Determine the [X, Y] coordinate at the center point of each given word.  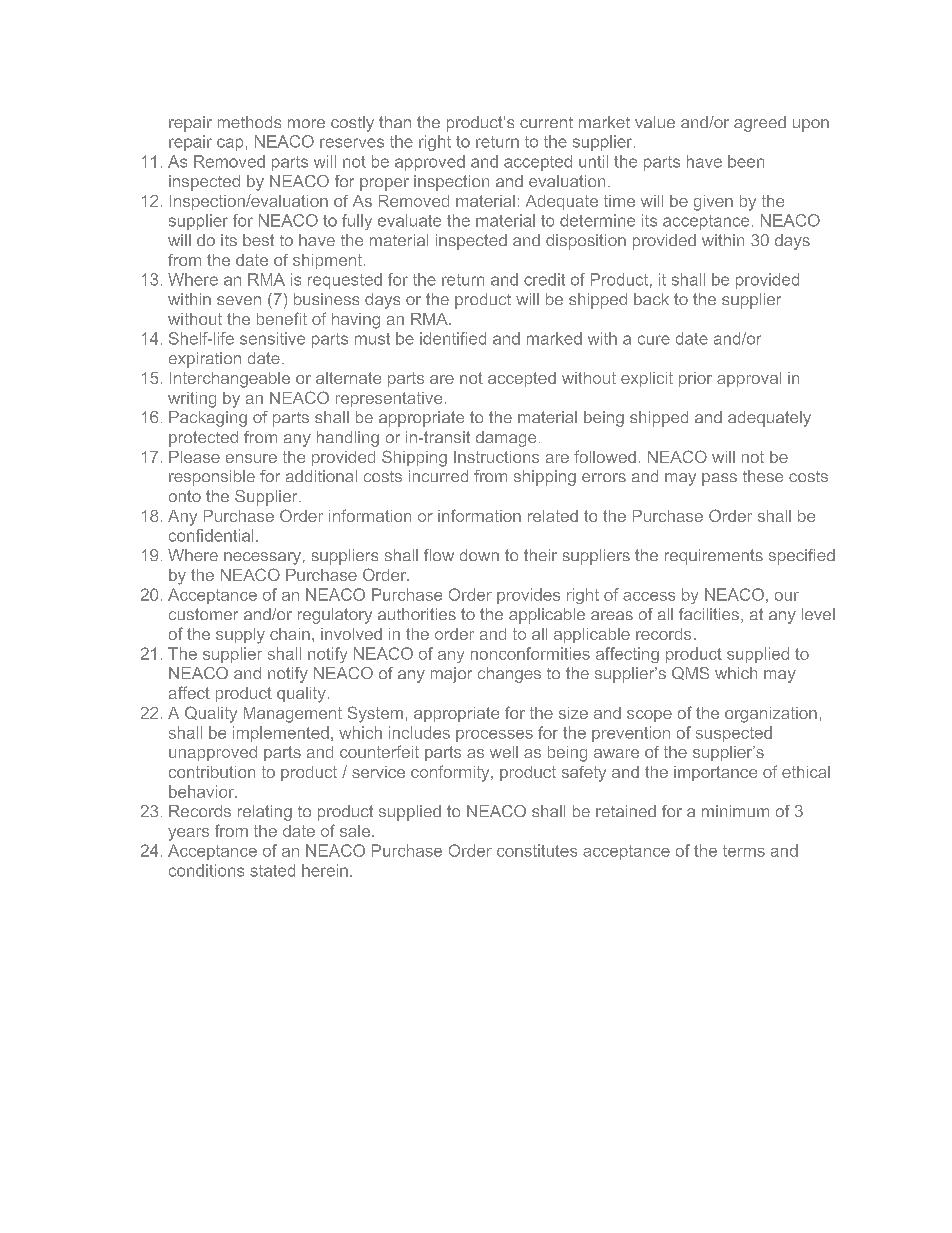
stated [272, 870]
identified [453, 338]
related [553, 516]
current [546, 122]
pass [719, 479]
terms [744, 851]
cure [654, 340]
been [746, 161]
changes [509, 675]
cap [230, 144]
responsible [212, 478]
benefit [282, 318]
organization [771, 715]
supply [240, 636]
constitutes [537, 850]
